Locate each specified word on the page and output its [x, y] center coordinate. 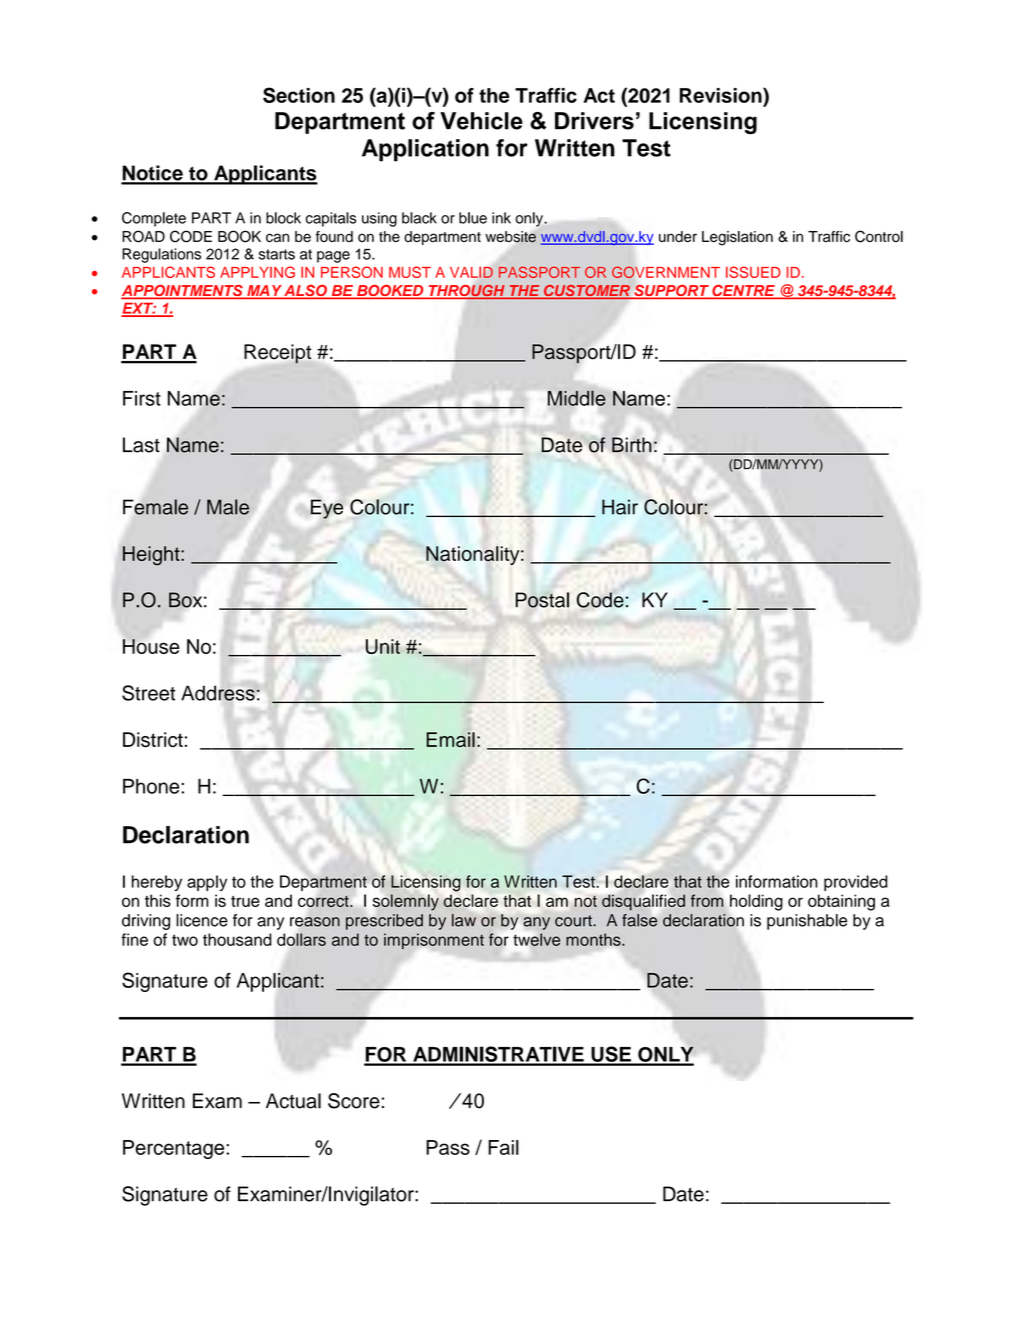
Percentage [175, 1149]
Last [141, 445]
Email [450, 739]
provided [856, 883]
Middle [576, 398]
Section [299, 95]
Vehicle [481, 121]
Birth [631, 445]
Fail [503, 1147]
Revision [722, 95]
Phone [152, 786]
